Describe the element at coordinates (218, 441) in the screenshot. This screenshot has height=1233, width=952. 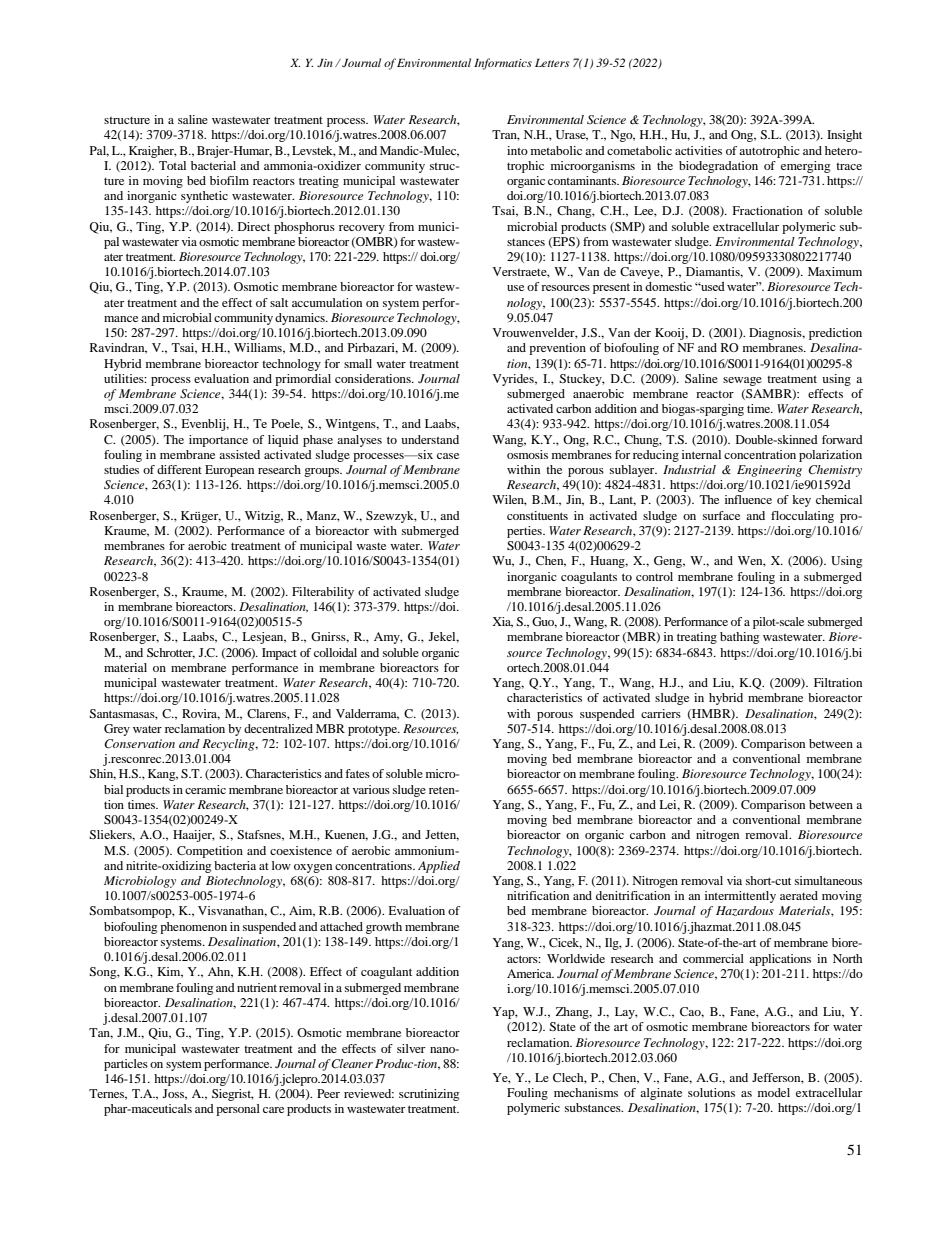
I see `importance` at that location.
